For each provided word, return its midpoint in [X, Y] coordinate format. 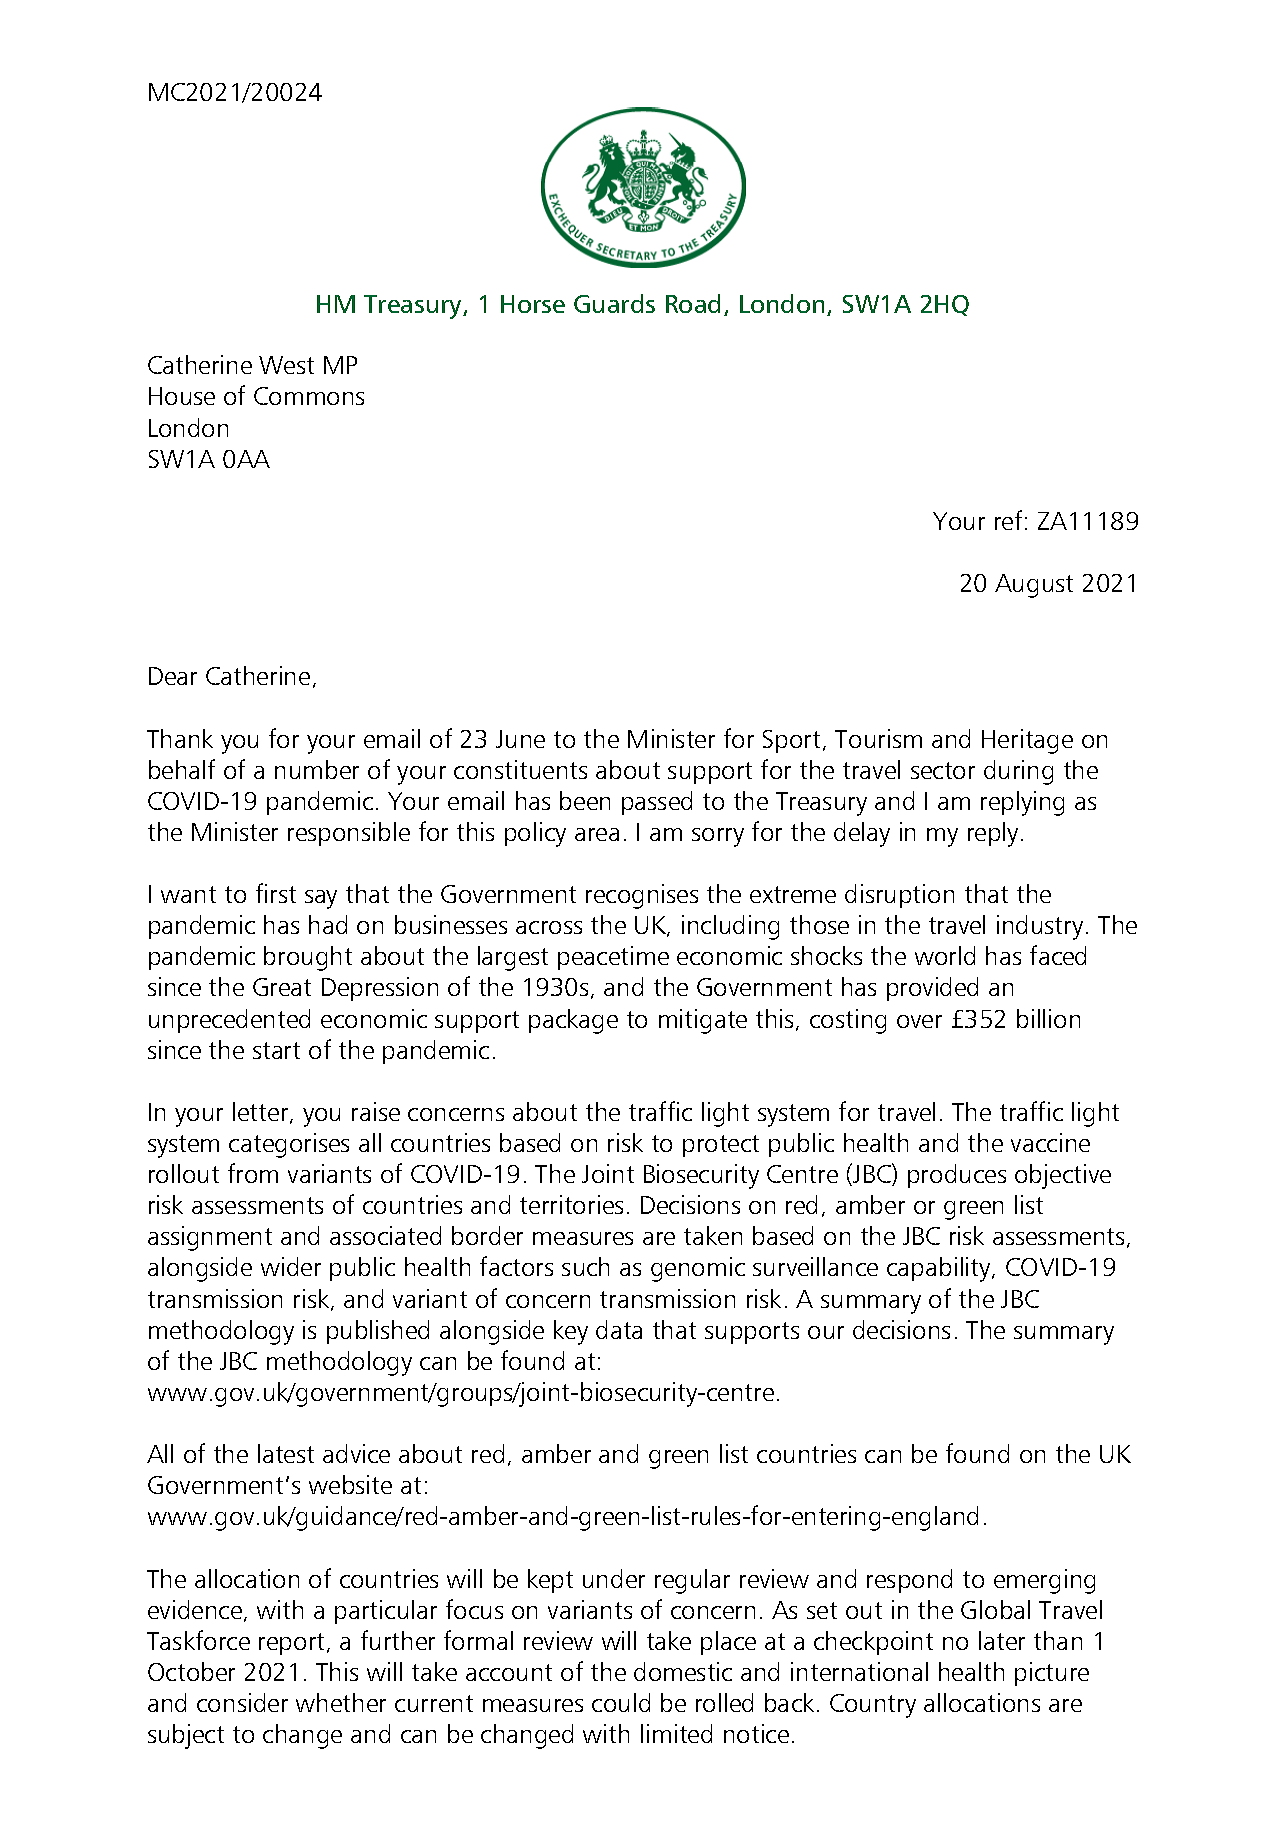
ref [1008, 520]
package [573, 1021]
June [520, 739]
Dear [173, 676]
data [619, 1329]
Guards [614, 303]
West [286, 365]
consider [242, 1702]
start [276, 1050]
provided [932, 989]
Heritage [1027, 741]
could [621, 1702]
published [378, 1332]
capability [940, 1269]
